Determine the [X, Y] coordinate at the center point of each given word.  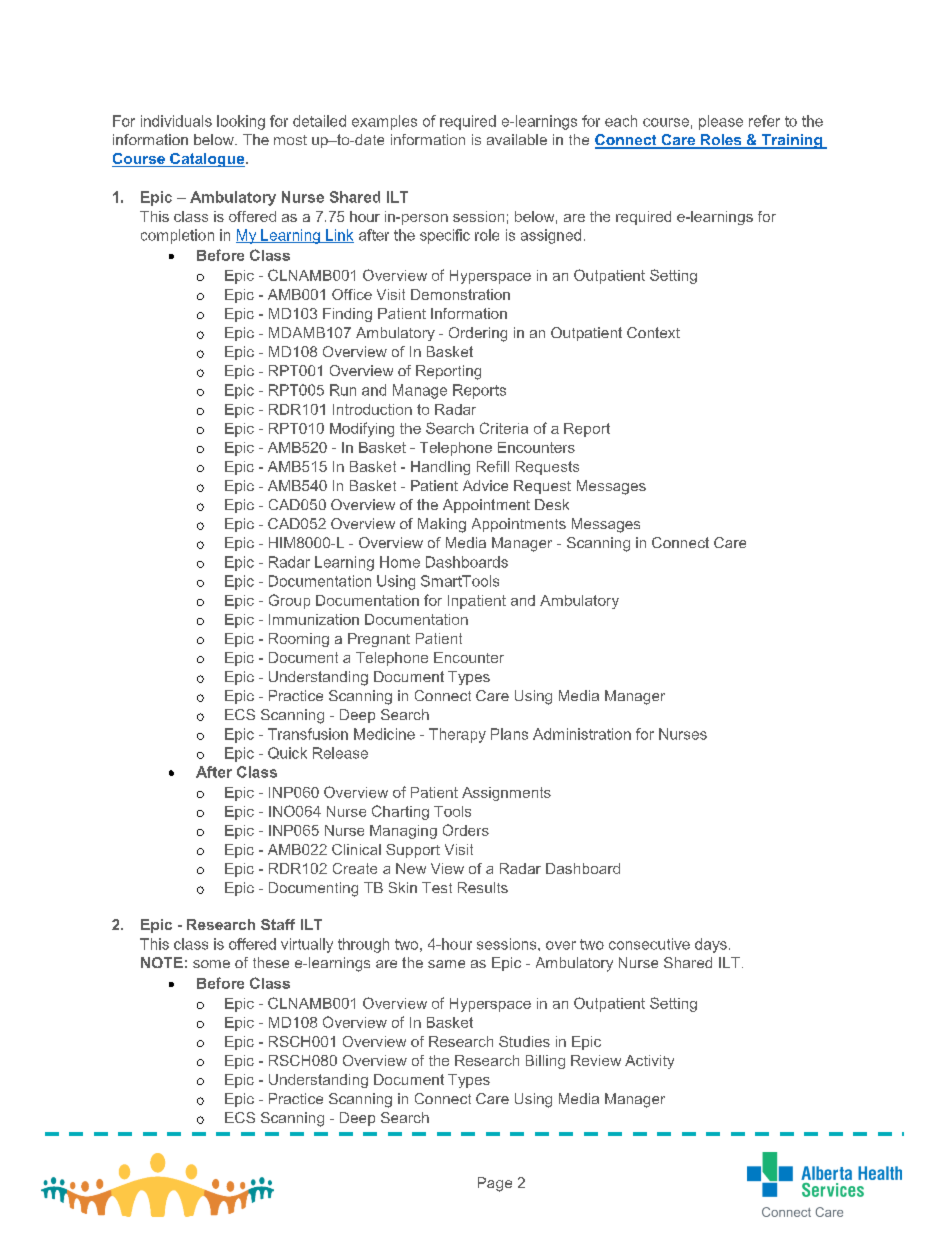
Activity [649, 1062]
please [721, 122]
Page [495, 1184]
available [517, 139]
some [211, 964]
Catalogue [207, 160]
